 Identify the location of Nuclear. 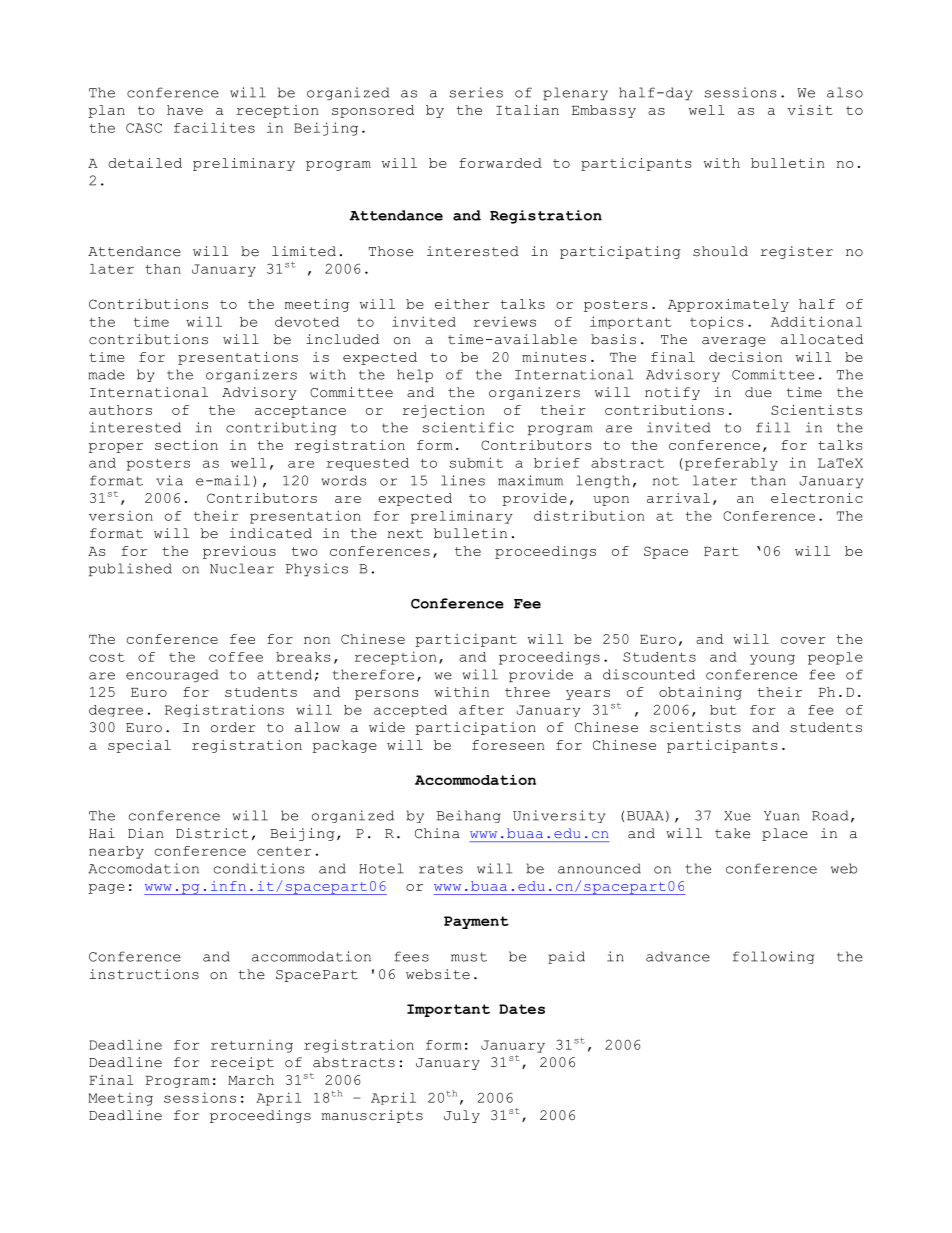
(242, 568).
